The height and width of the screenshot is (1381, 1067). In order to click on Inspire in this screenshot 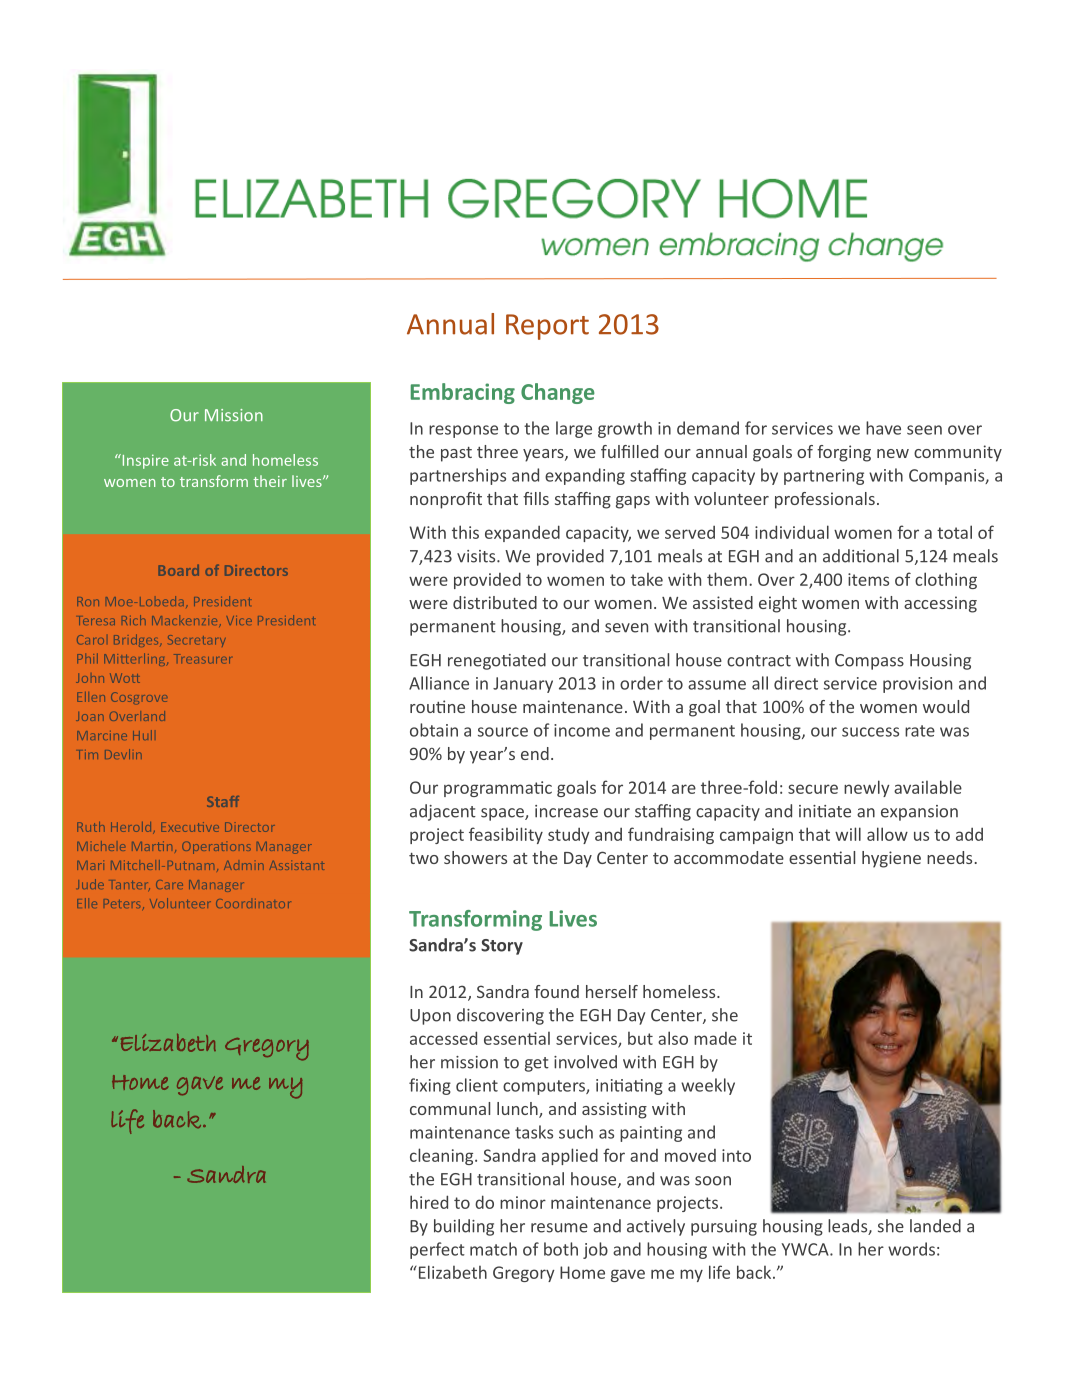, I will do `click(144, 461)`.
